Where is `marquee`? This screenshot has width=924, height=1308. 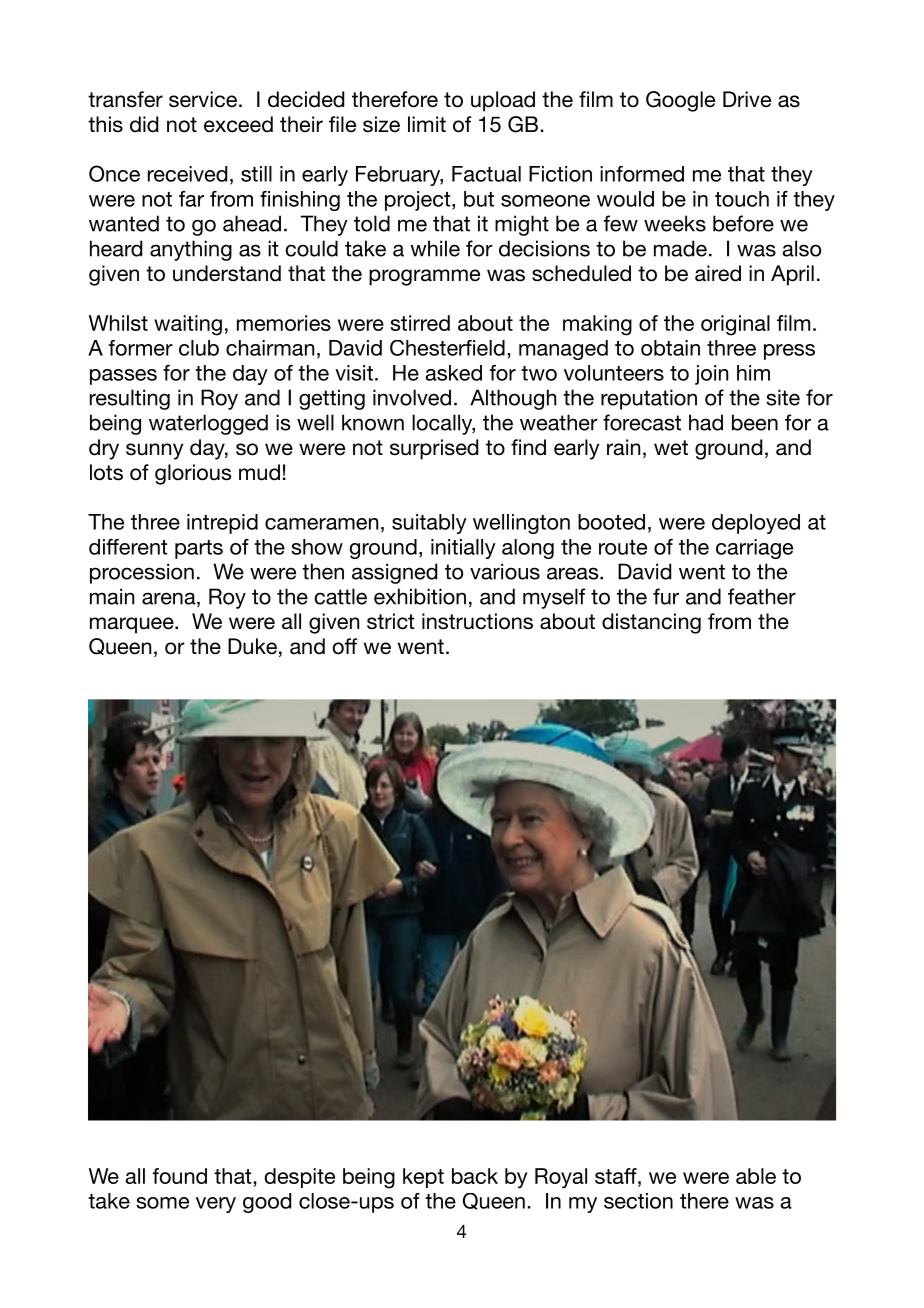 marquee is located at coordinates (133, 625).
